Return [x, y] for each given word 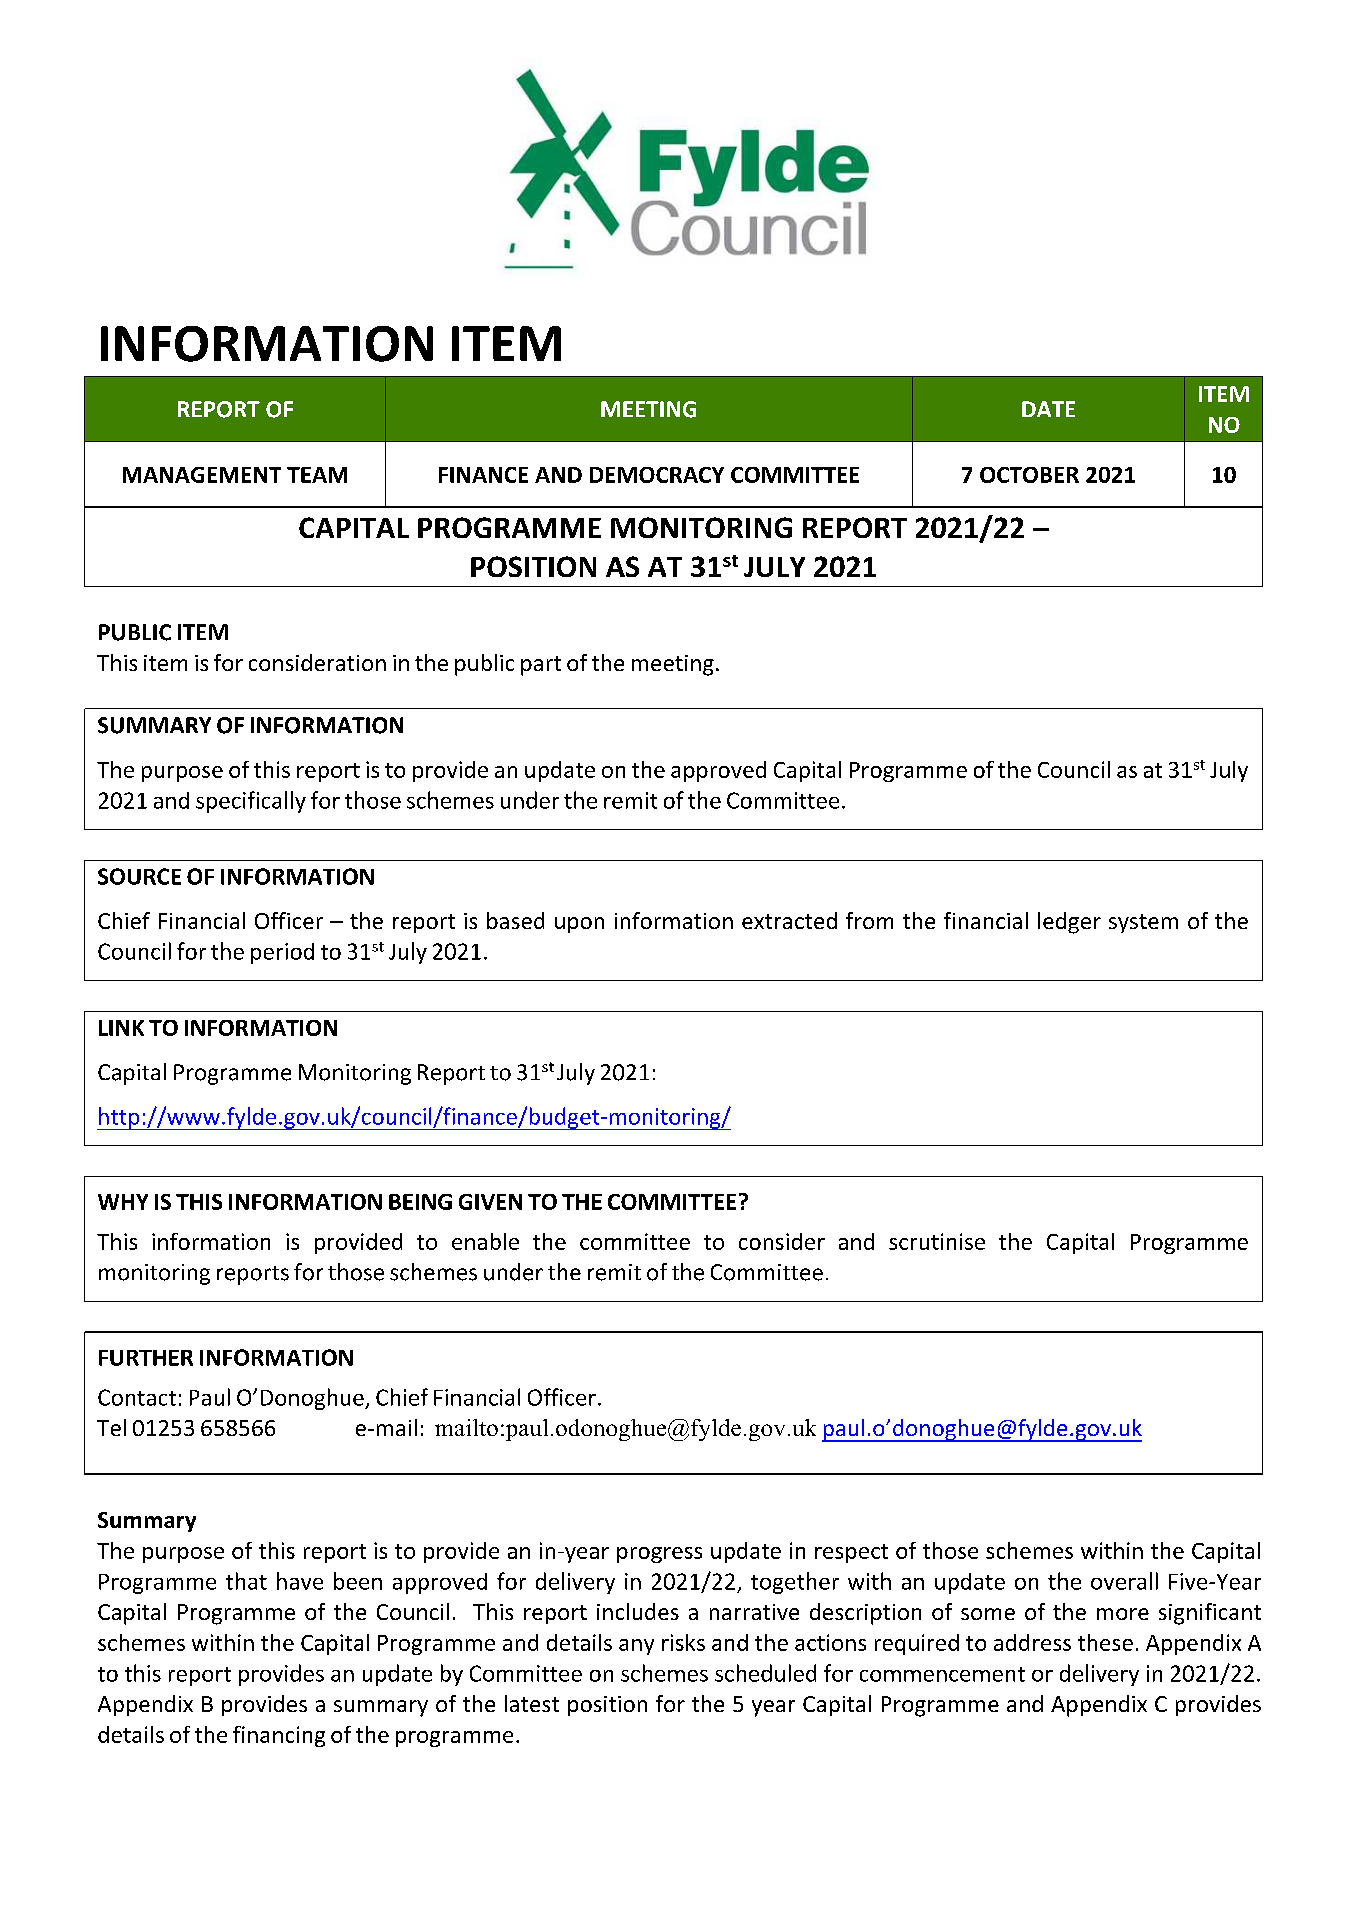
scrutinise [937, 1241]
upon [579, 925]
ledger [1069, 923]
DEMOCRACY [657, 475]
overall [1124, 1581]
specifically [251, 802]
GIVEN [490, 1202]
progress [659, 1555]
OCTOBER [1029, 475]
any [636, 1647]
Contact [137, 1397]
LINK [121, 1028]
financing [279, 1736]
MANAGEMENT [202, 475]
